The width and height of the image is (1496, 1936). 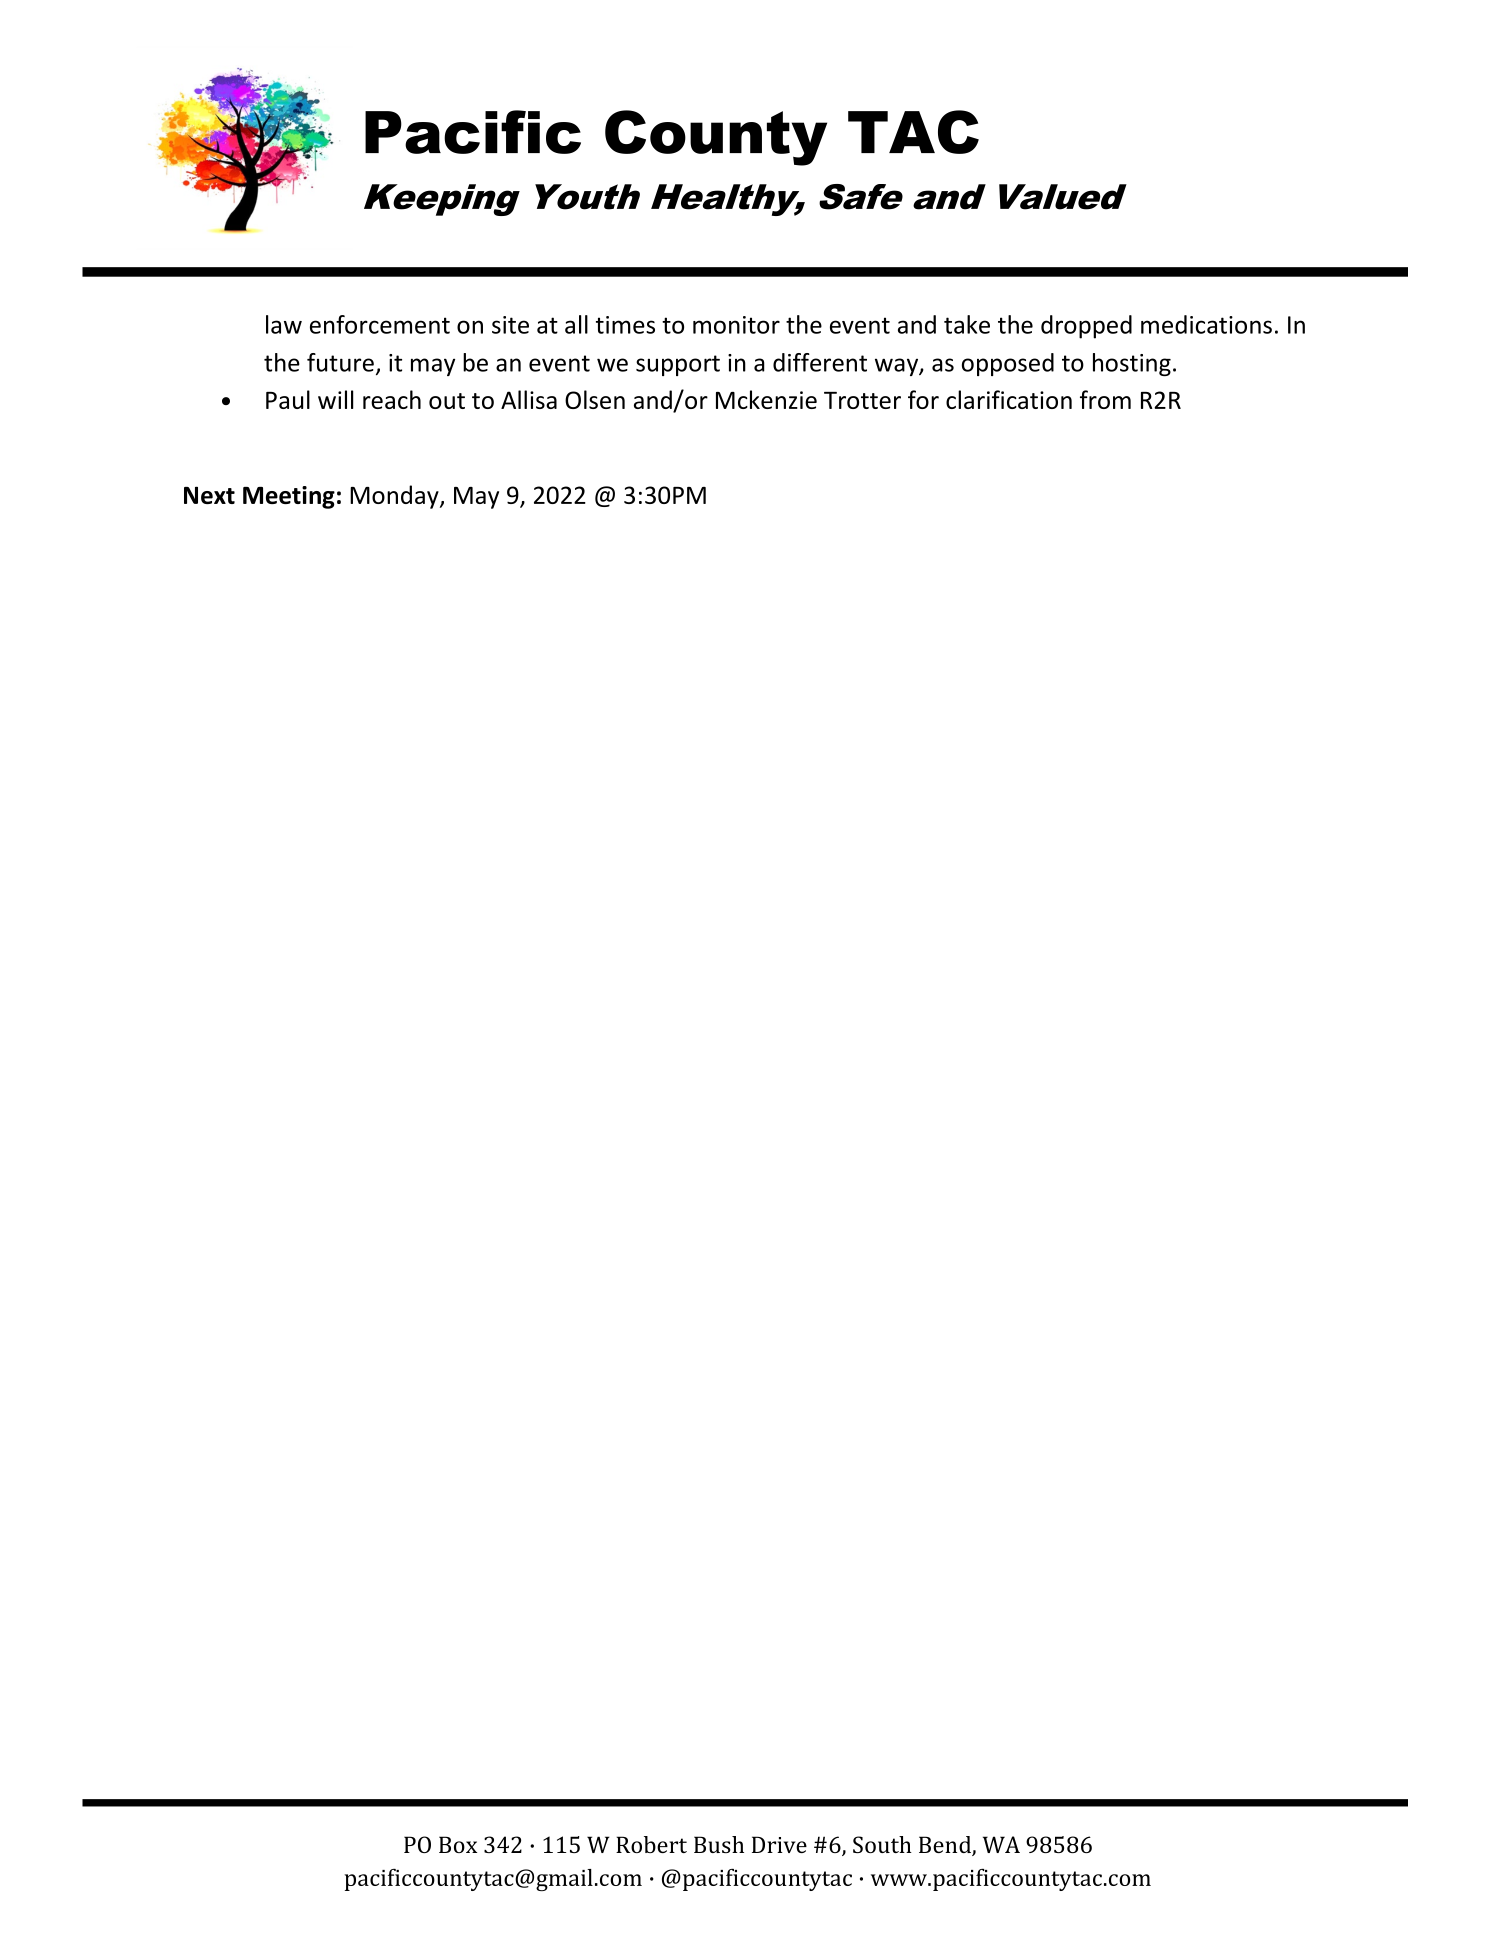 I want to click on monitor, so click(x=736, y=325).
